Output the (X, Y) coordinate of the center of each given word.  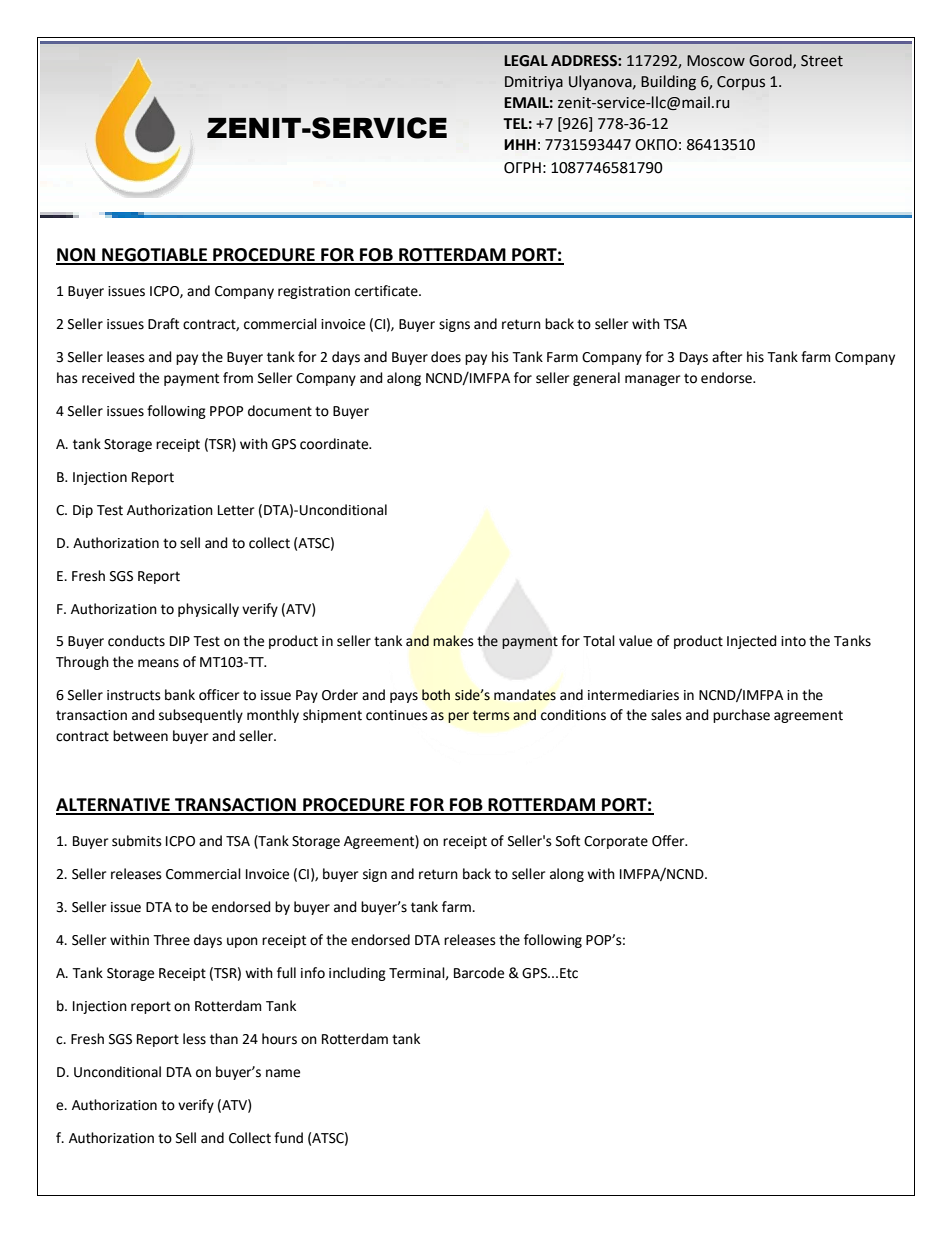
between (140, 736)
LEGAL (526, 61)
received (108, 378)
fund (288, 1138)
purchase (741, 716)
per (458, 717)
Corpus (741, 83)
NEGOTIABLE (154, 256)
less (194, 1039)
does (446, 357)
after (727, 357)
